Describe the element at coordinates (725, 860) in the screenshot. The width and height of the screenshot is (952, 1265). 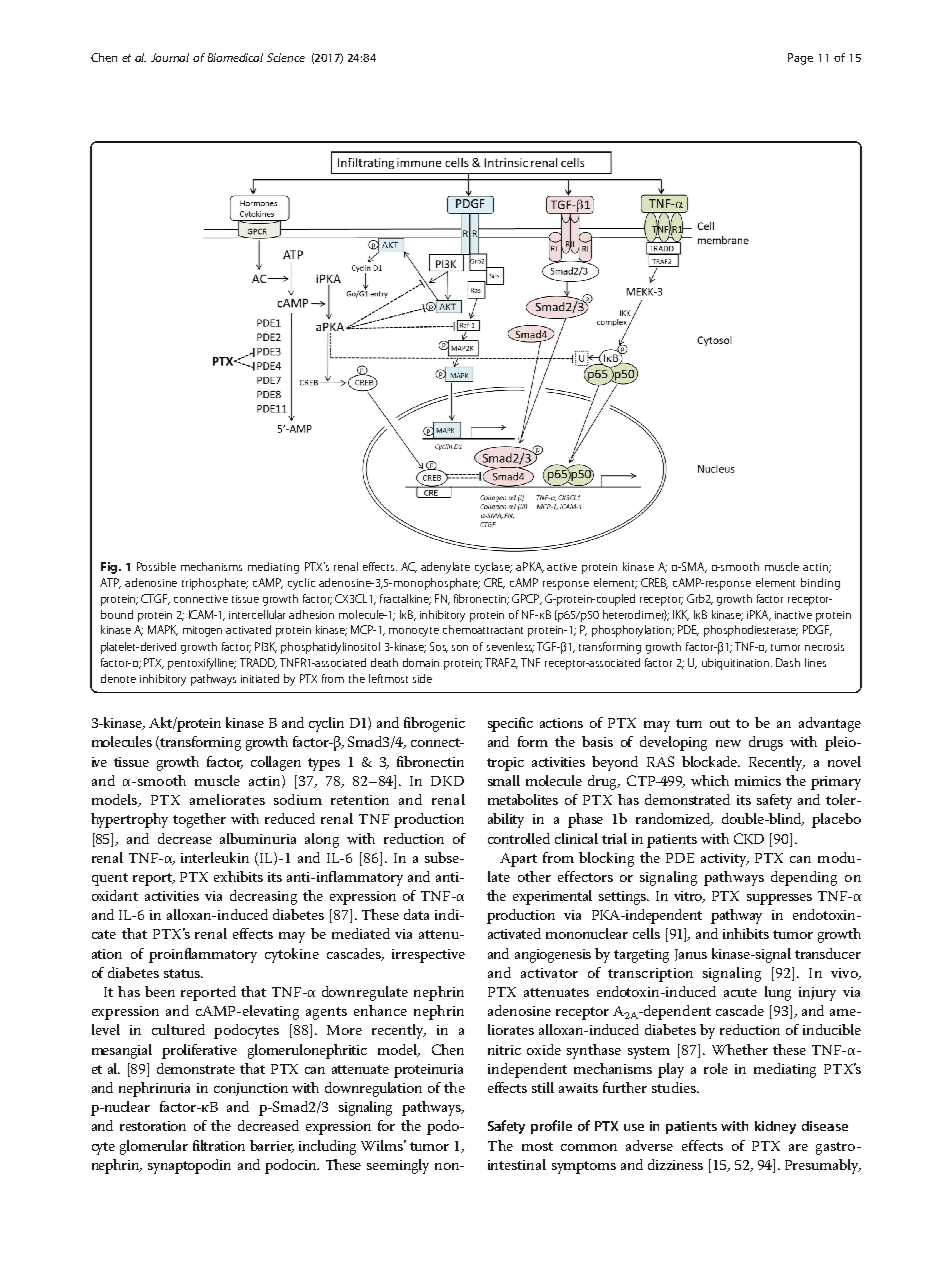
I see `activity` at that location.
